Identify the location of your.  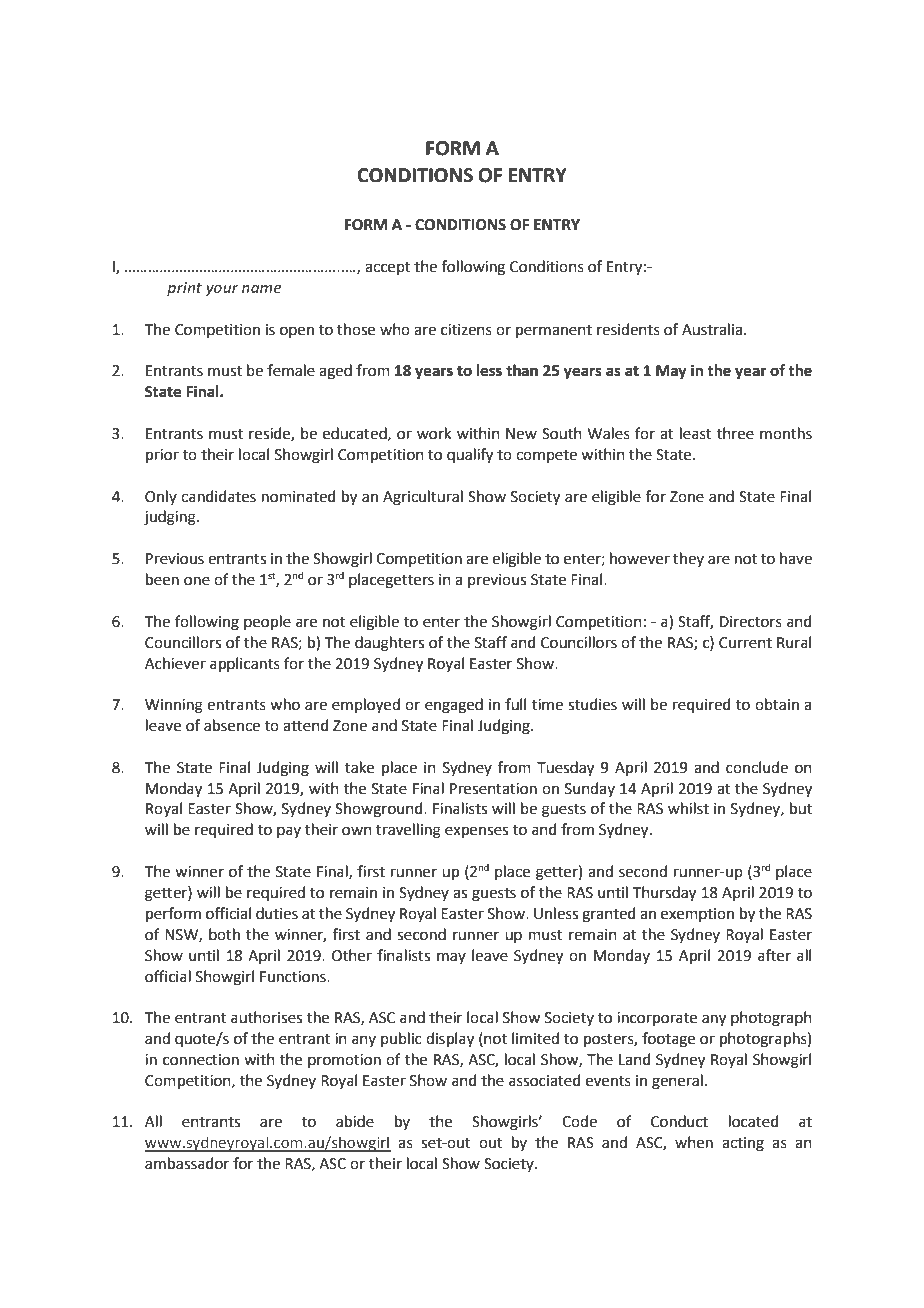
(222, 290).
